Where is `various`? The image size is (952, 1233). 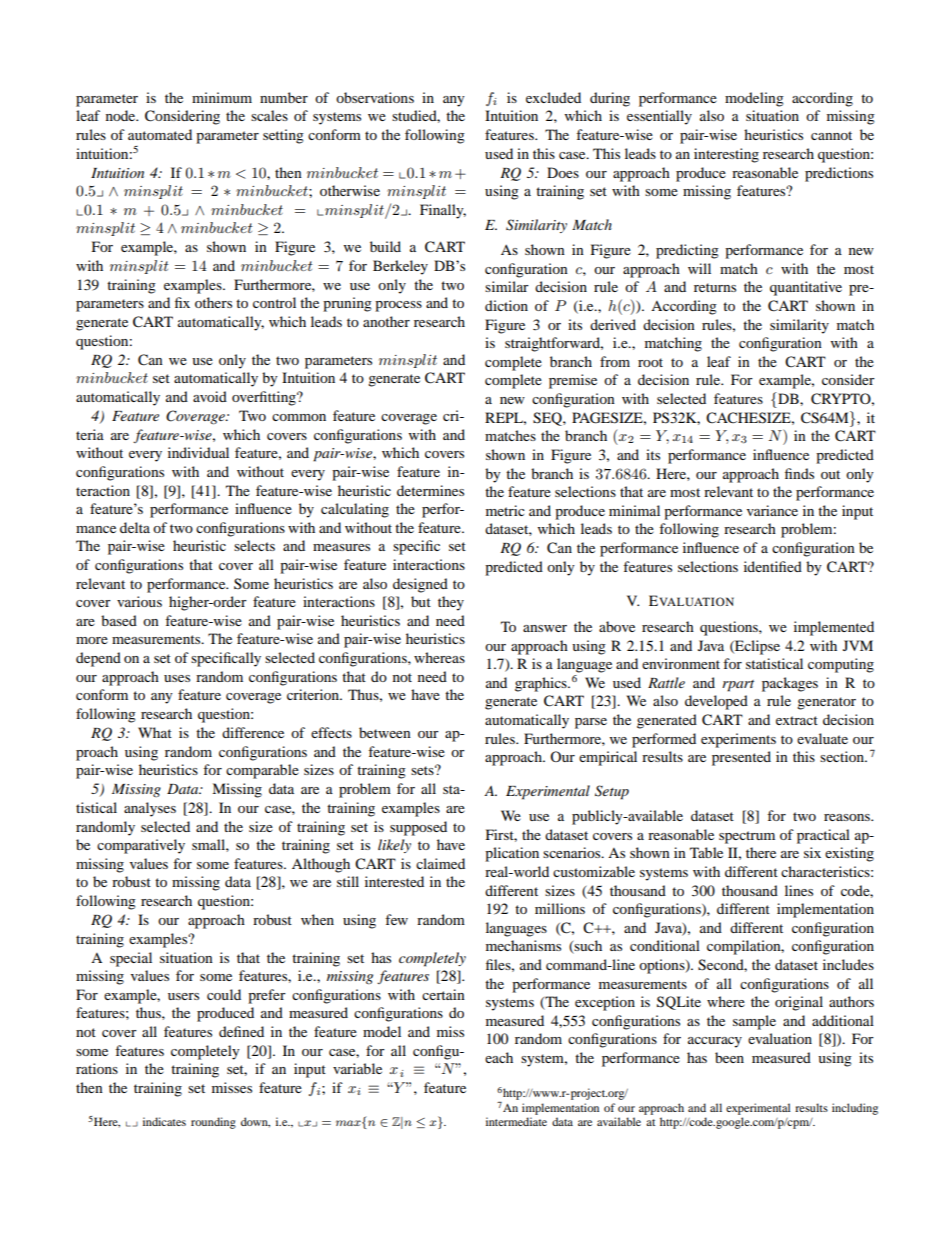
various is located at coordinates (139, 601).
